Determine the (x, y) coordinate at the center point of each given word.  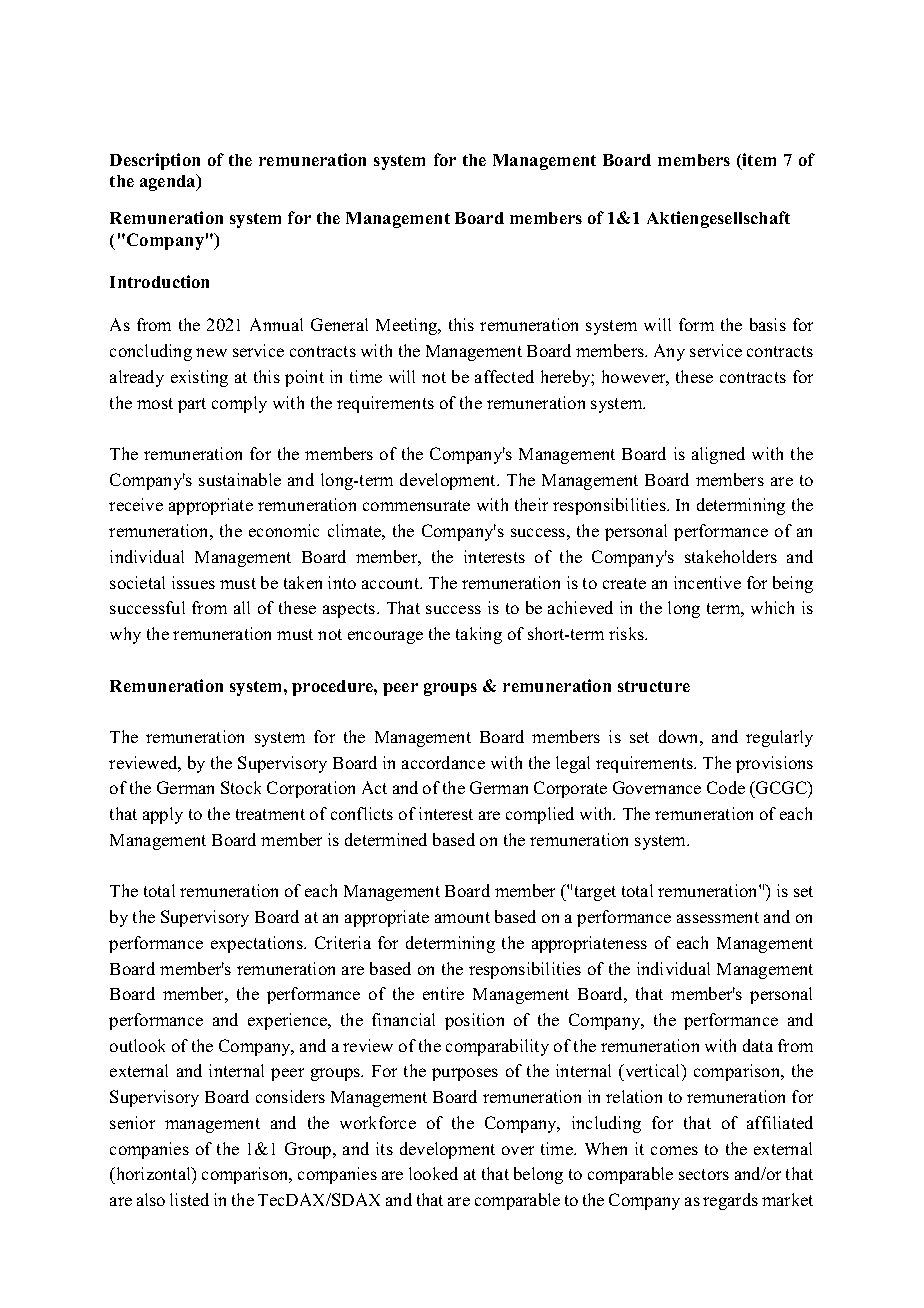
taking (479, 635)
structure (654, 686)
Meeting (408, 326)
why (125, 635)
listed (189, 1199)
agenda (169, 182)
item (759, 159)
